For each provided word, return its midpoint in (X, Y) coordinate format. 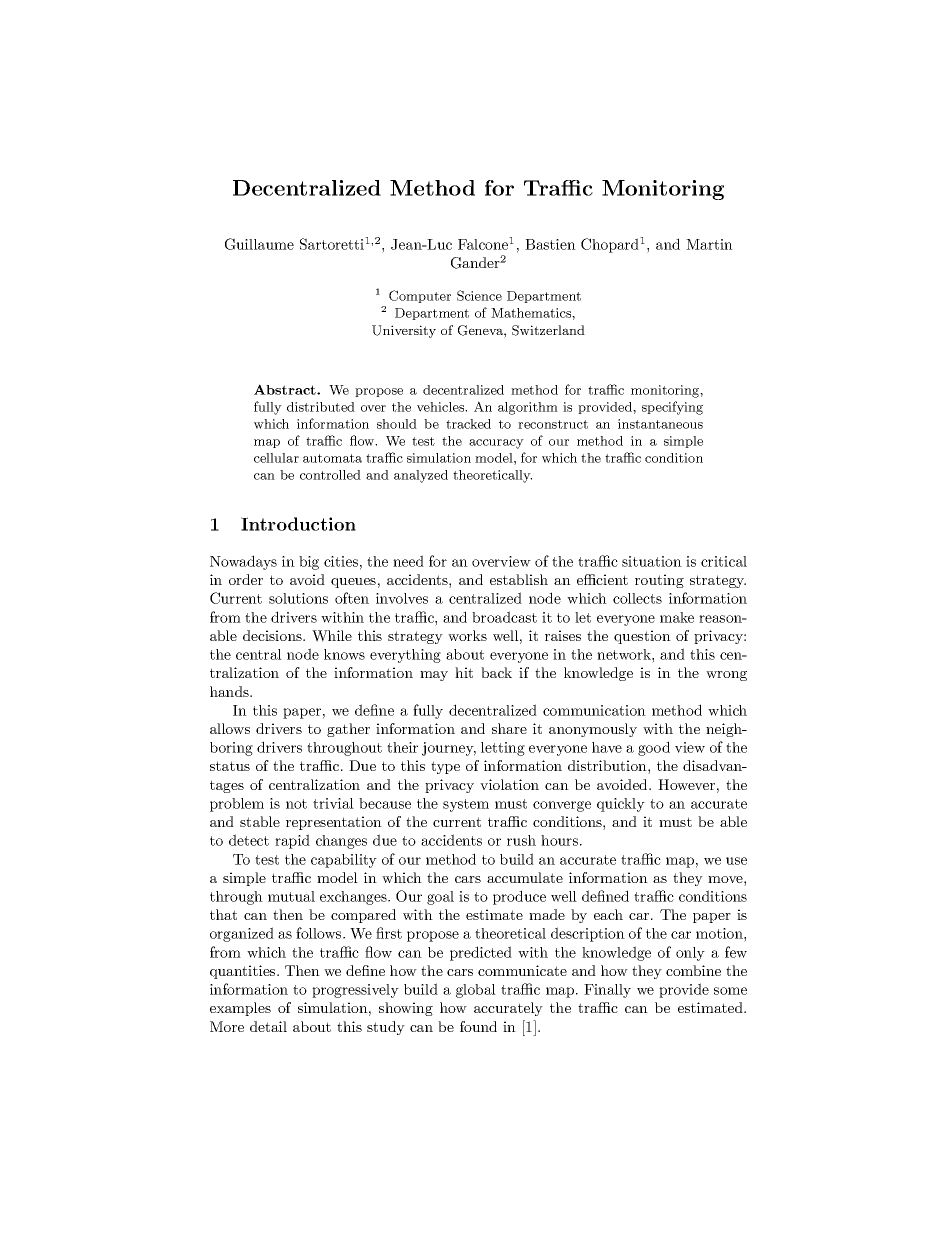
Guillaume (259, 244)
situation (652, 561)
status (230, 766)
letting (503, 749)
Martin (709, 244)
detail (268, 1026)
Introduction (298, 524)
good (654, 748)
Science (479, 295)
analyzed (421, 476)
